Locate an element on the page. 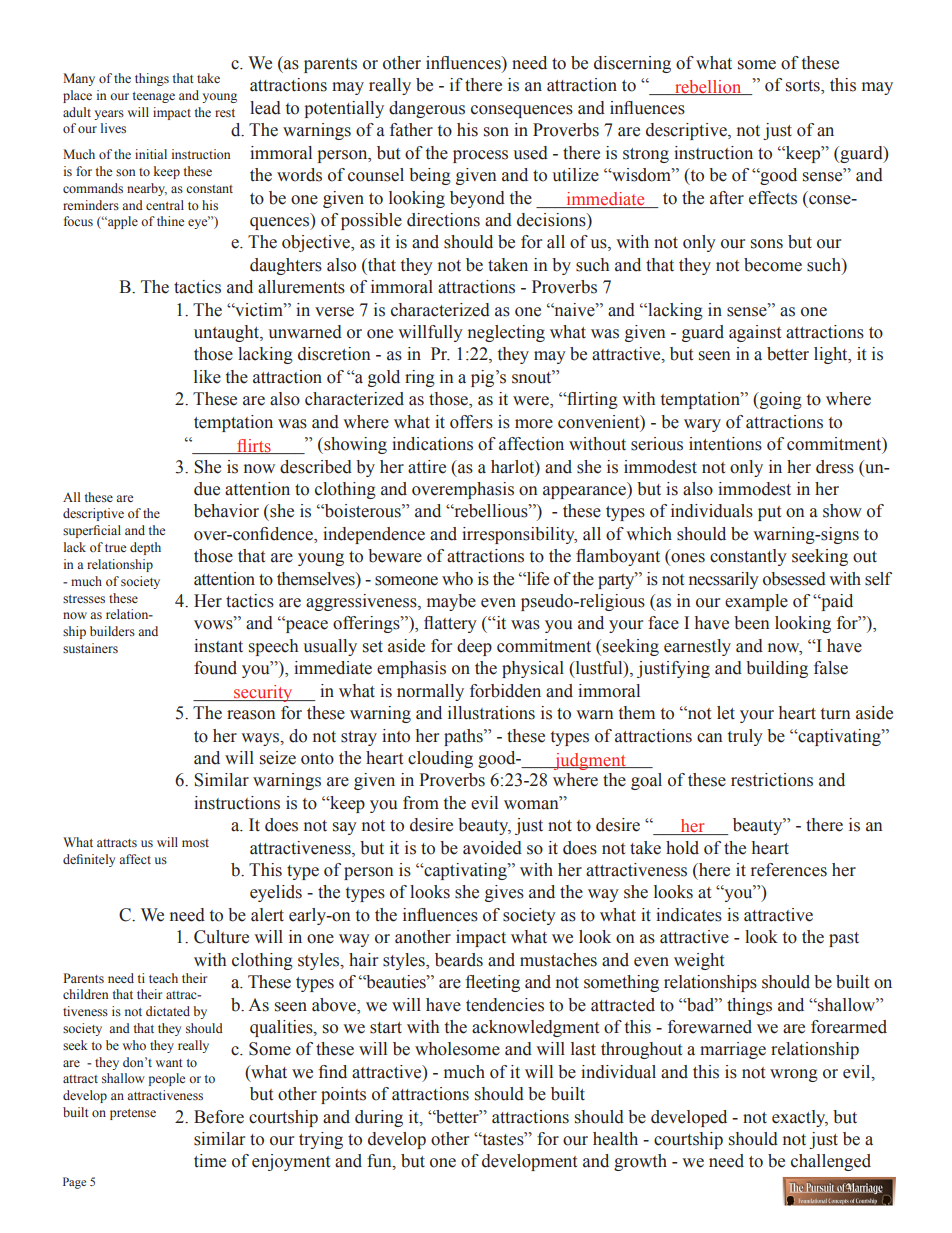 Image resolution: width=952 pixels, height=1233 pixels. been is located at coordinates (752, 623).
